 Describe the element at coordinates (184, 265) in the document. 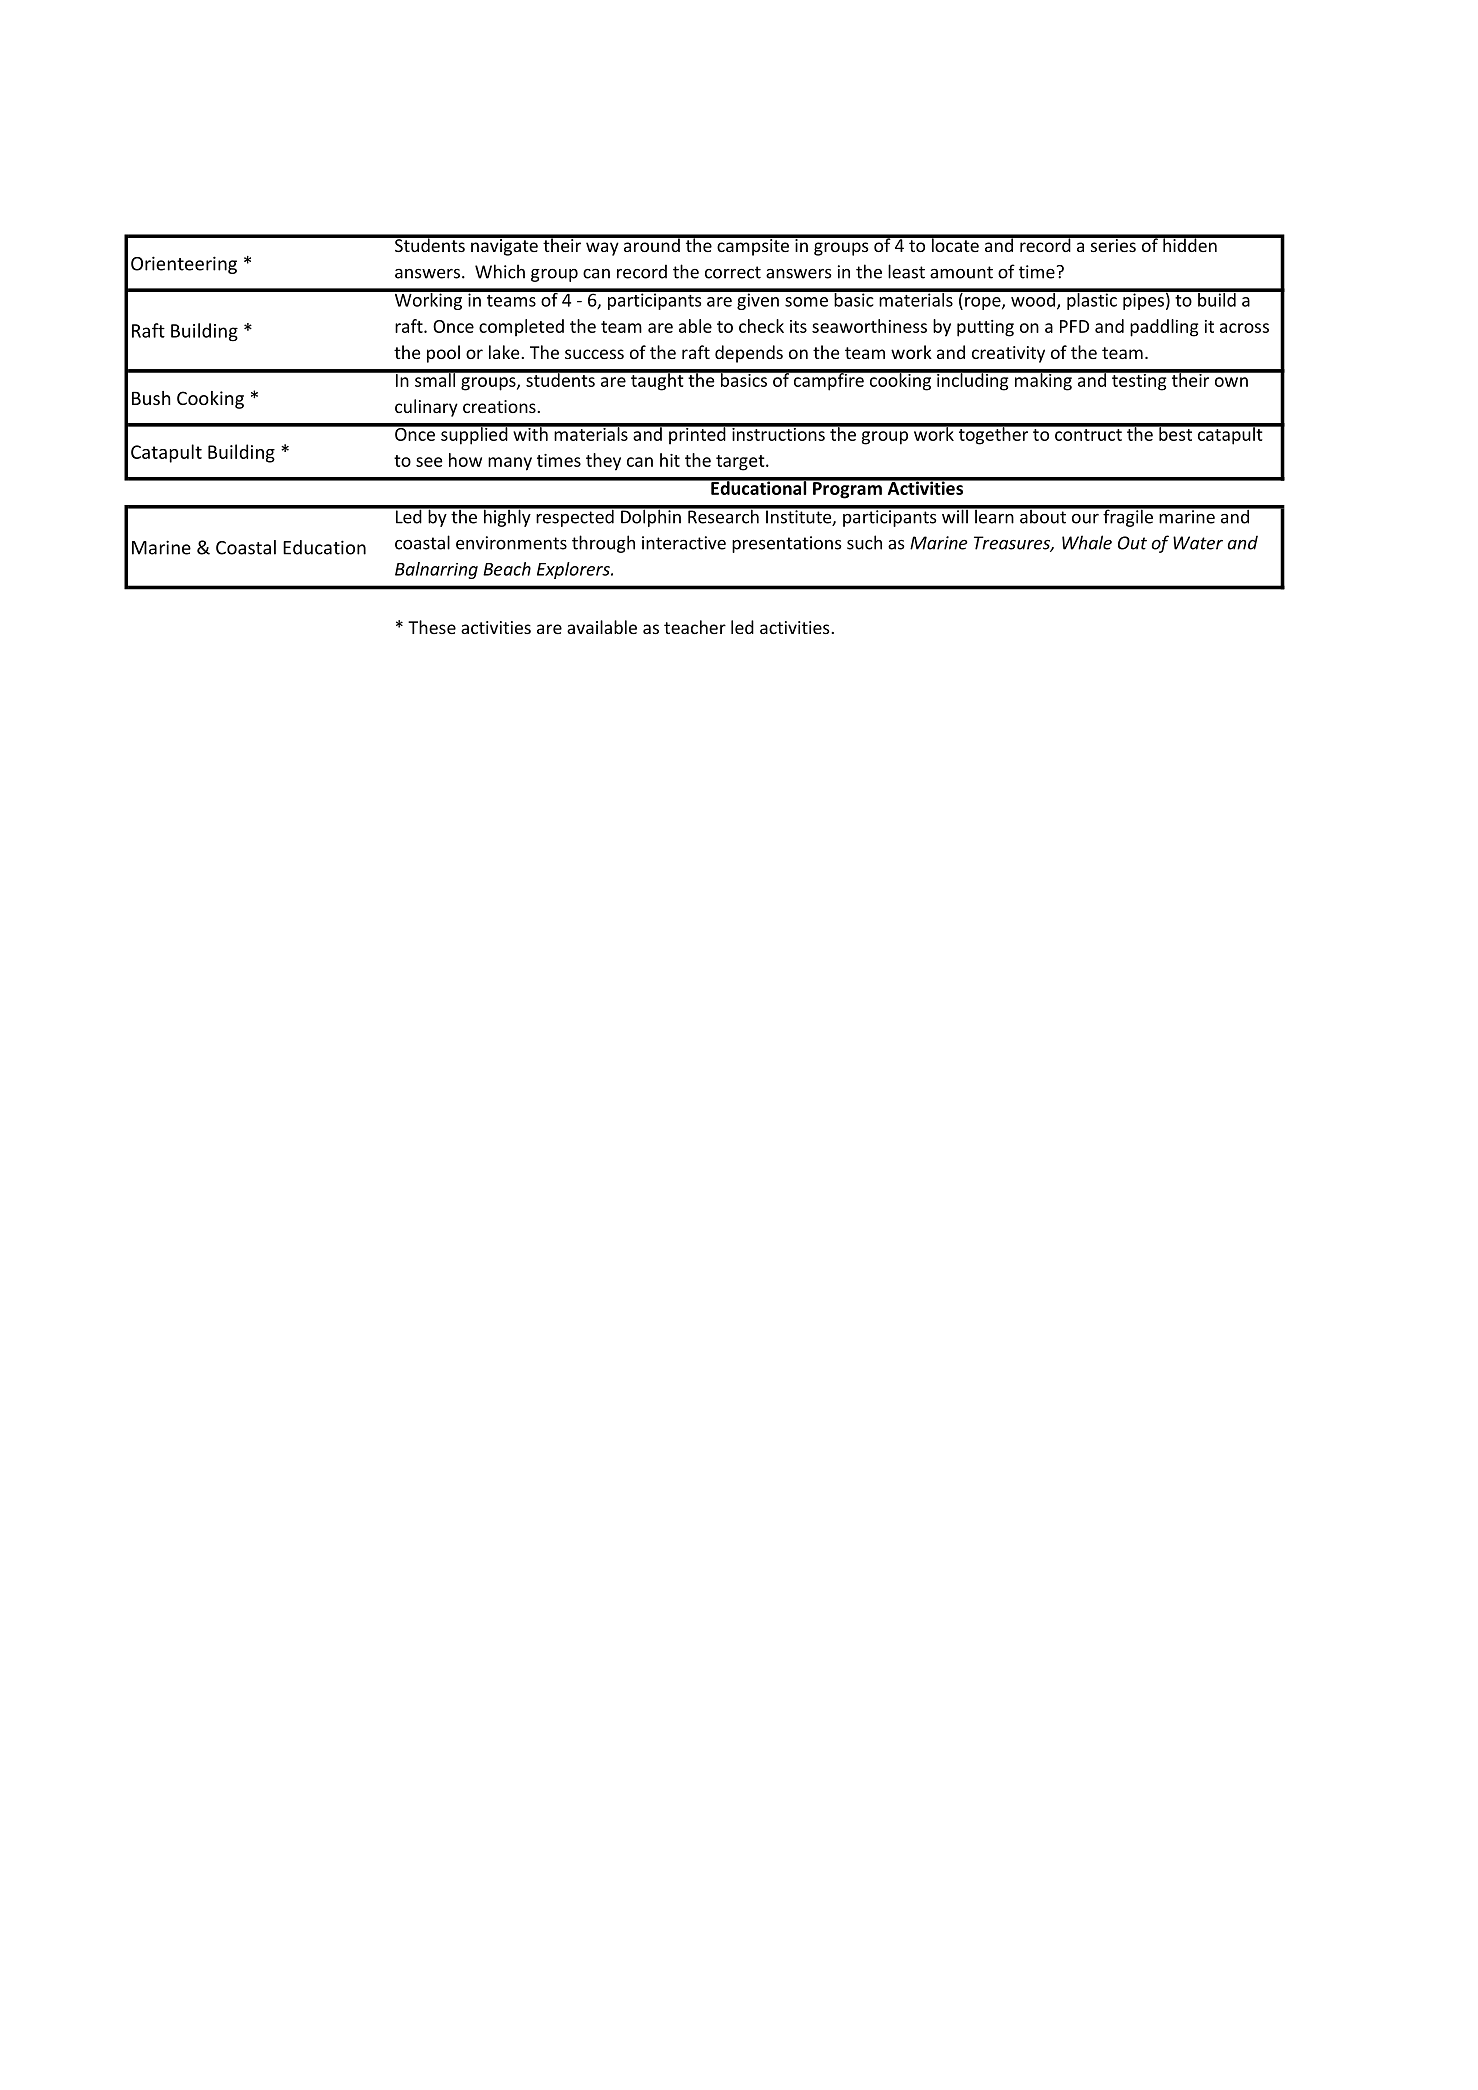

I see `Orienteering` at that location.
